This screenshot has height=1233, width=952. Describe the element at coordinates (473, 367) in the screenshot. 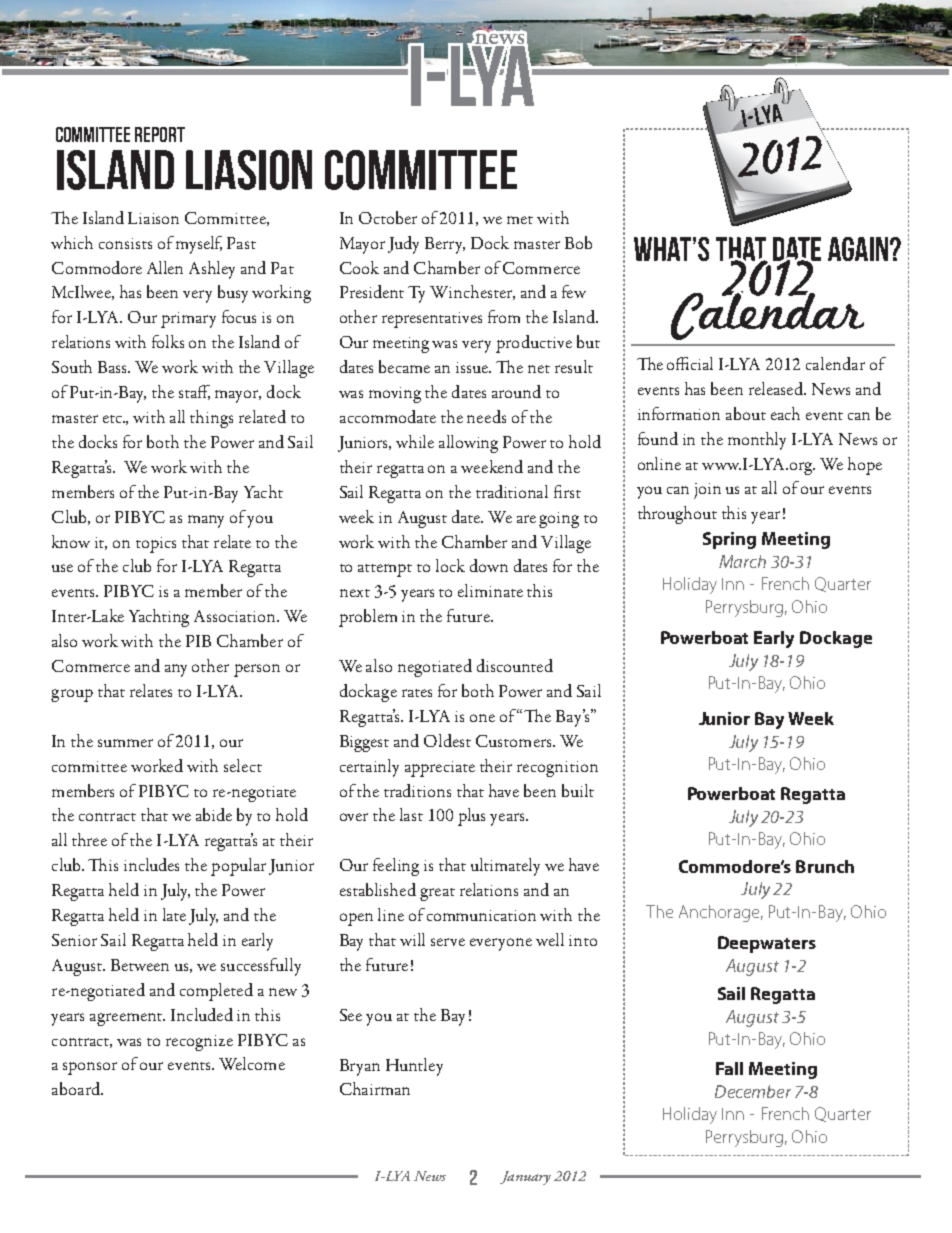

I see `issue` at that location.
